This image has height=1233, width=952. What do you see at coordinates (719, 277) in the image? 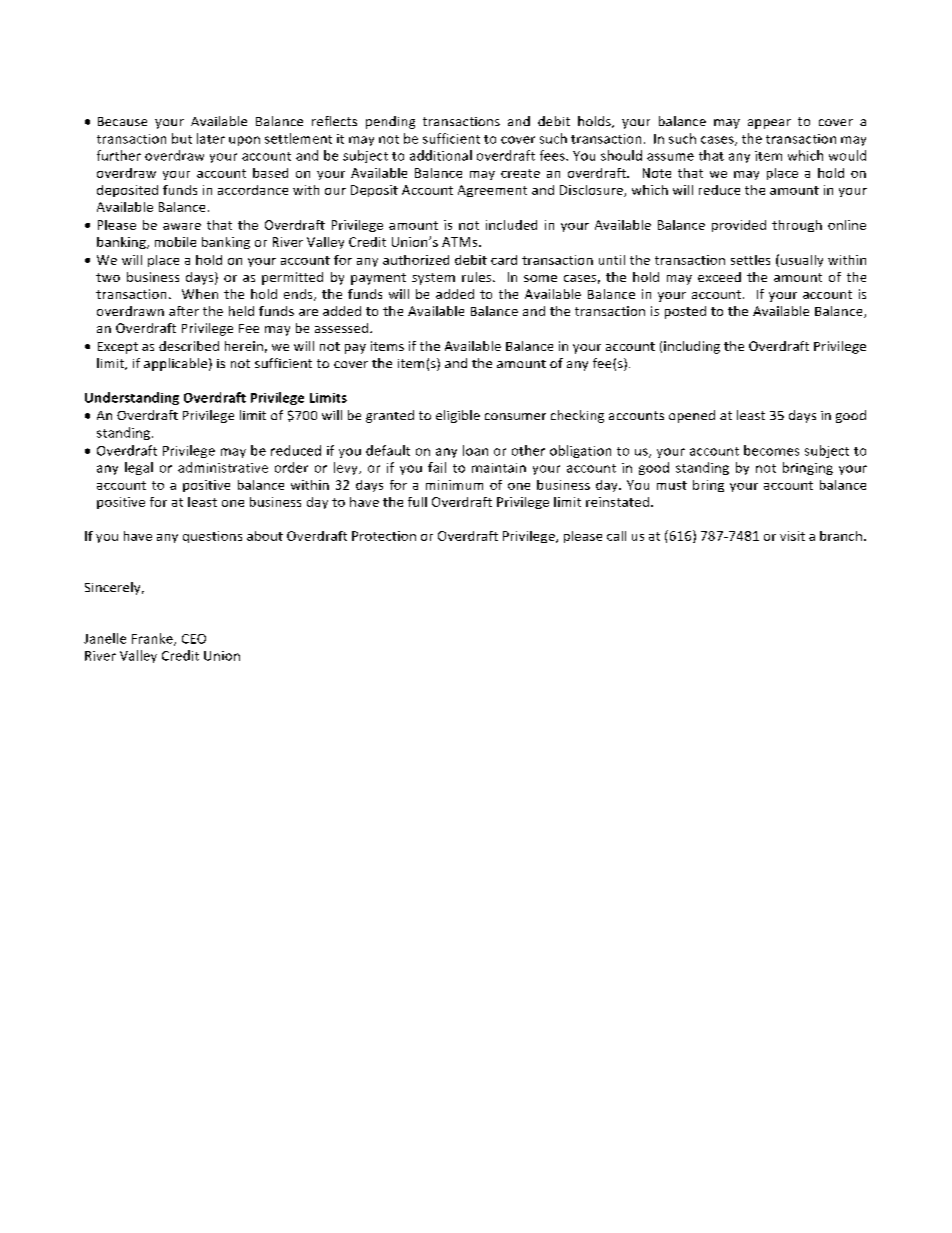
I see `exceed` at bounding box center [719, 277].
